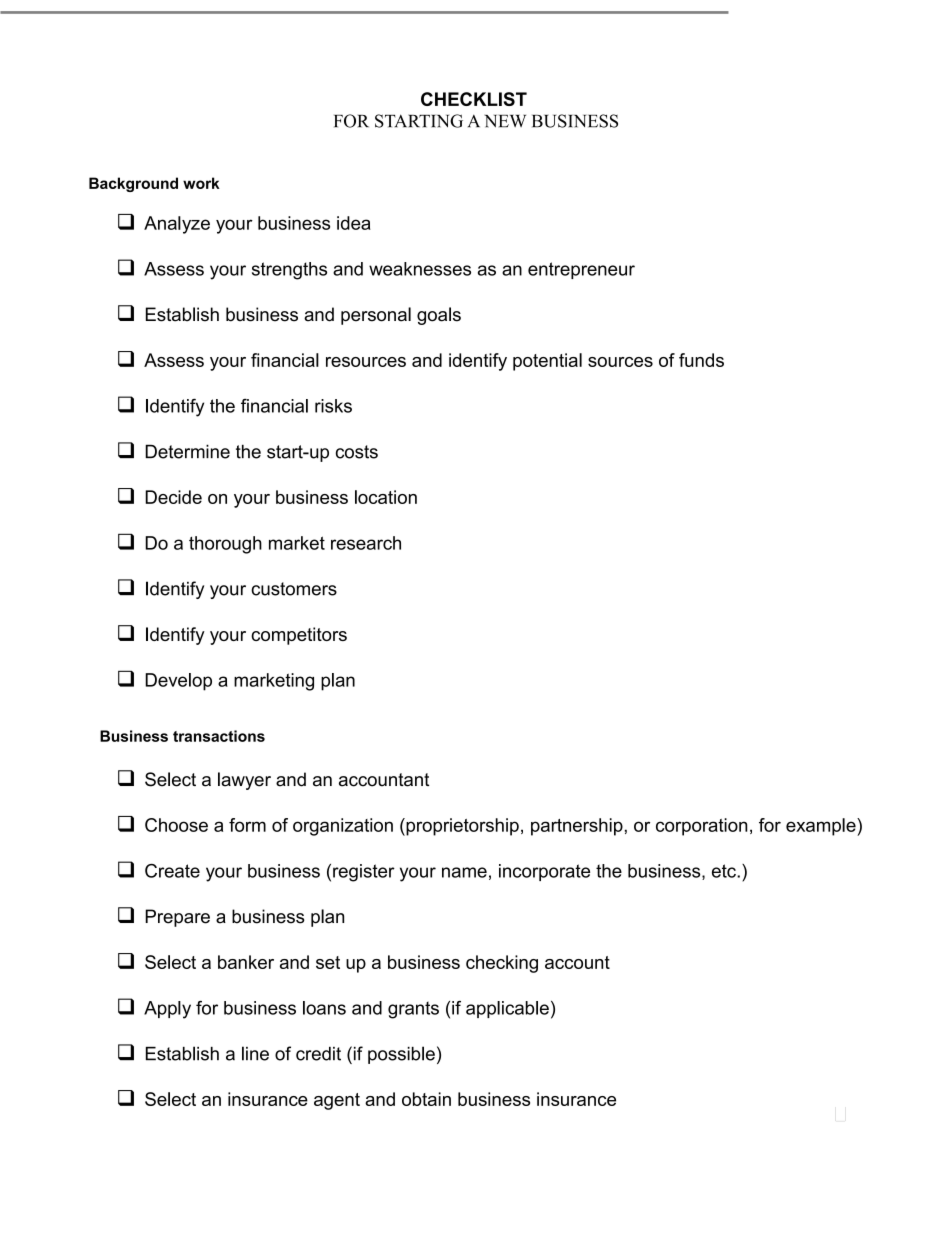 The image size is (952, 1233). What do you see at coordinates (702, 827) in the document?
I see `corporation` at bounding box center [702, 827].
